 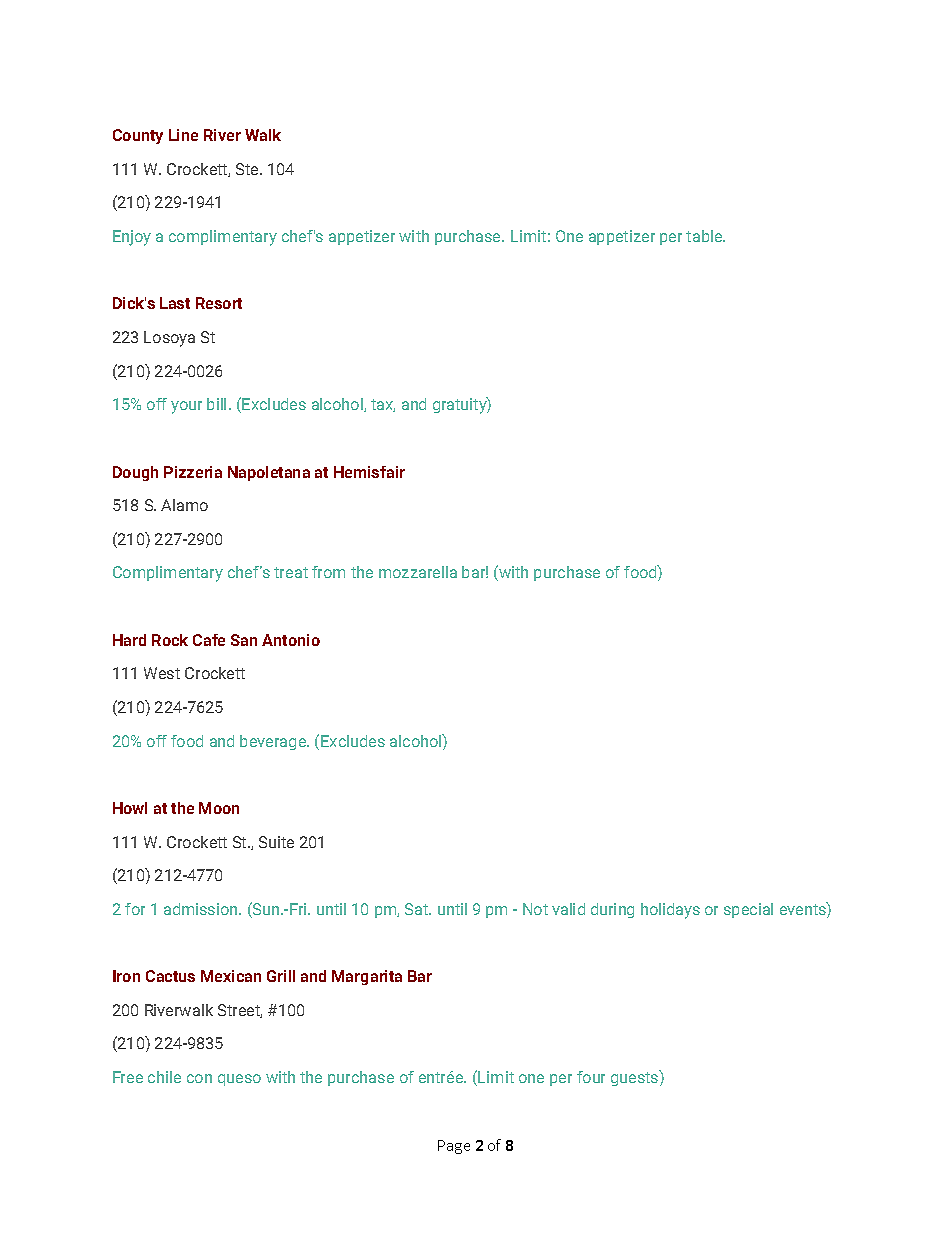 I want to click on mozzarella, so click(x=418, y=572).
